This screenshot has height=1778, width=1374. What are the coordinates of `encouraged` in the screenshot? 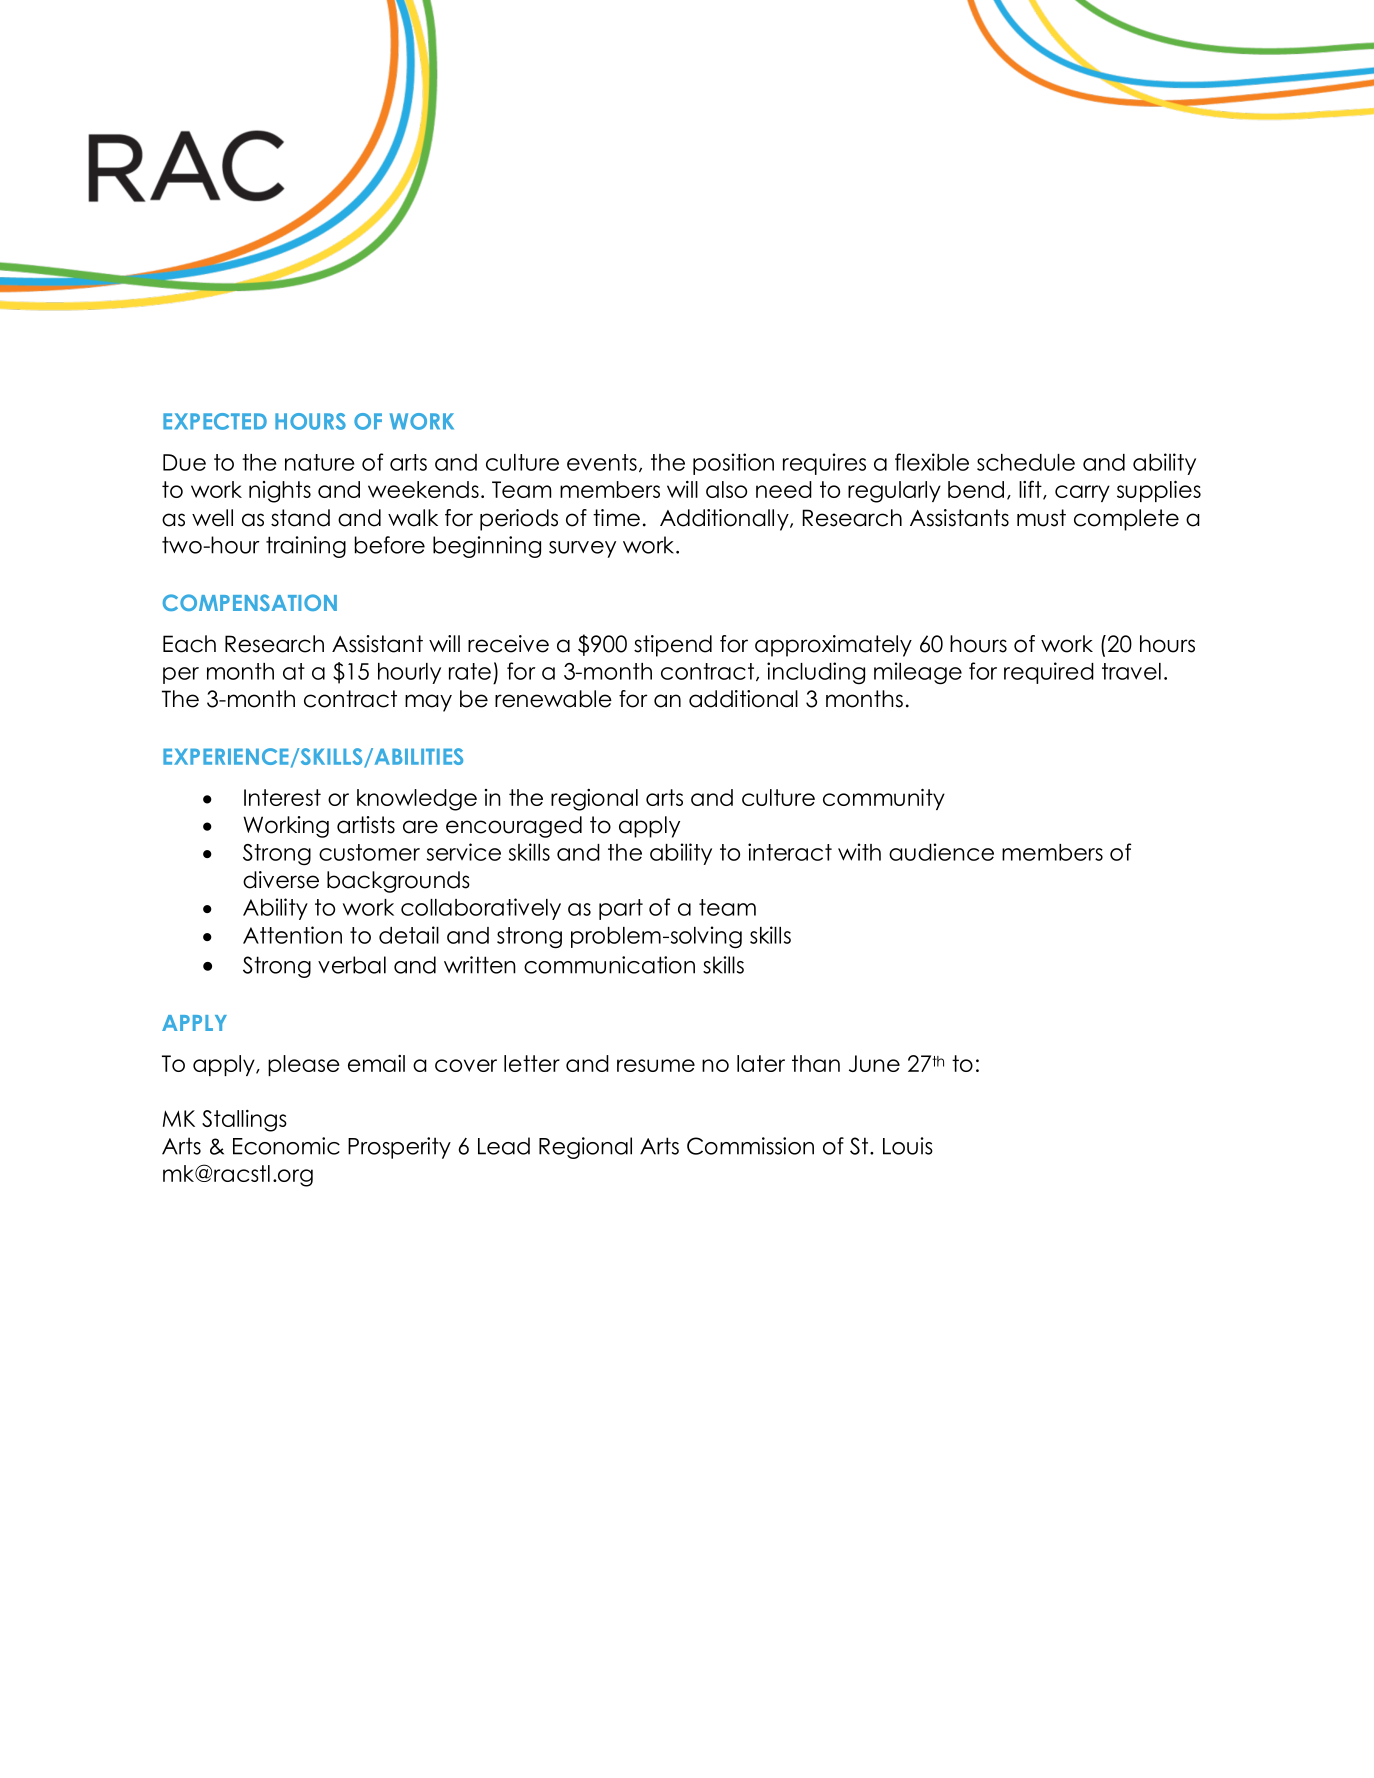 It's located at (514, 827).
